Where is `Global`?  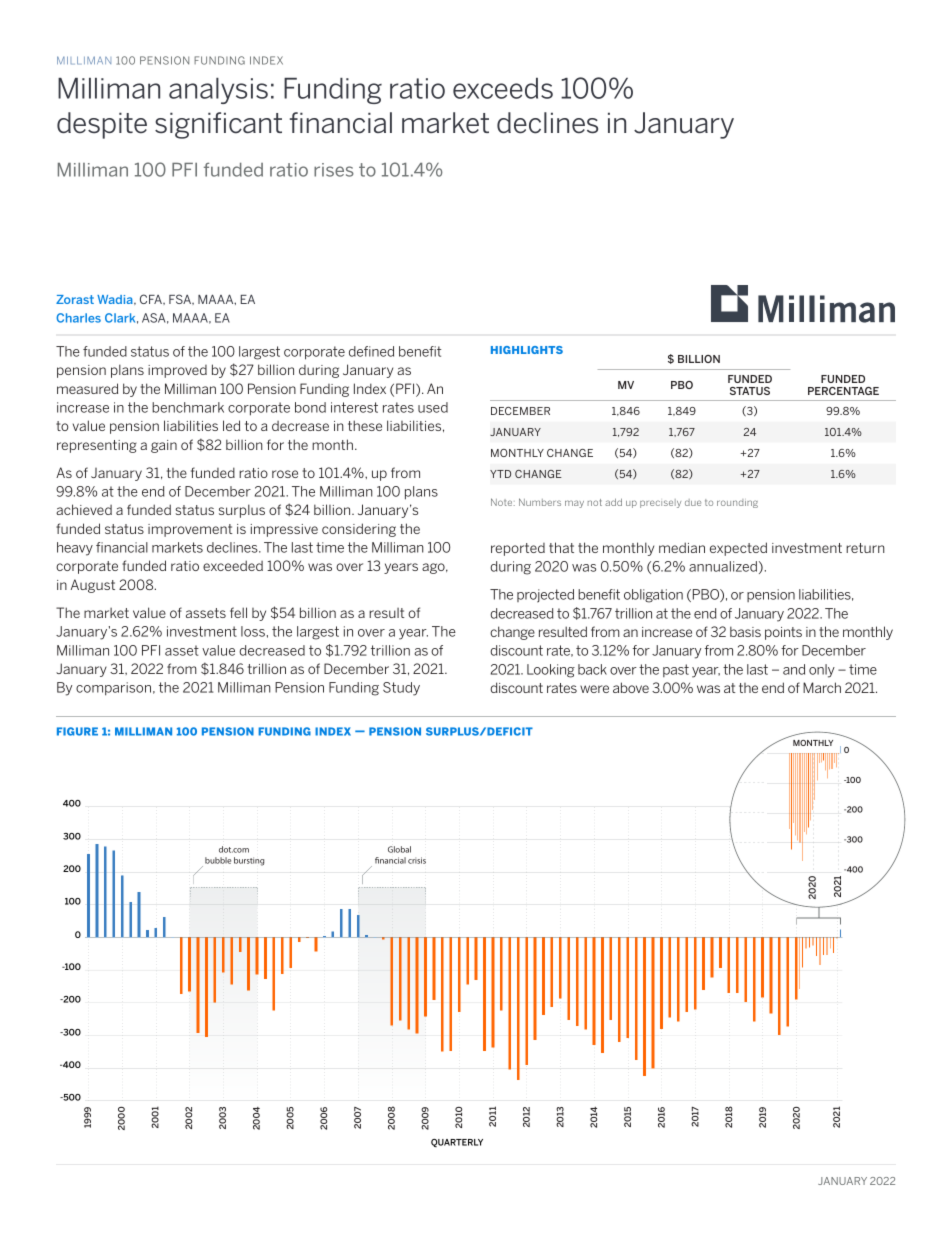
Global is located at coordinates (399, 849).
